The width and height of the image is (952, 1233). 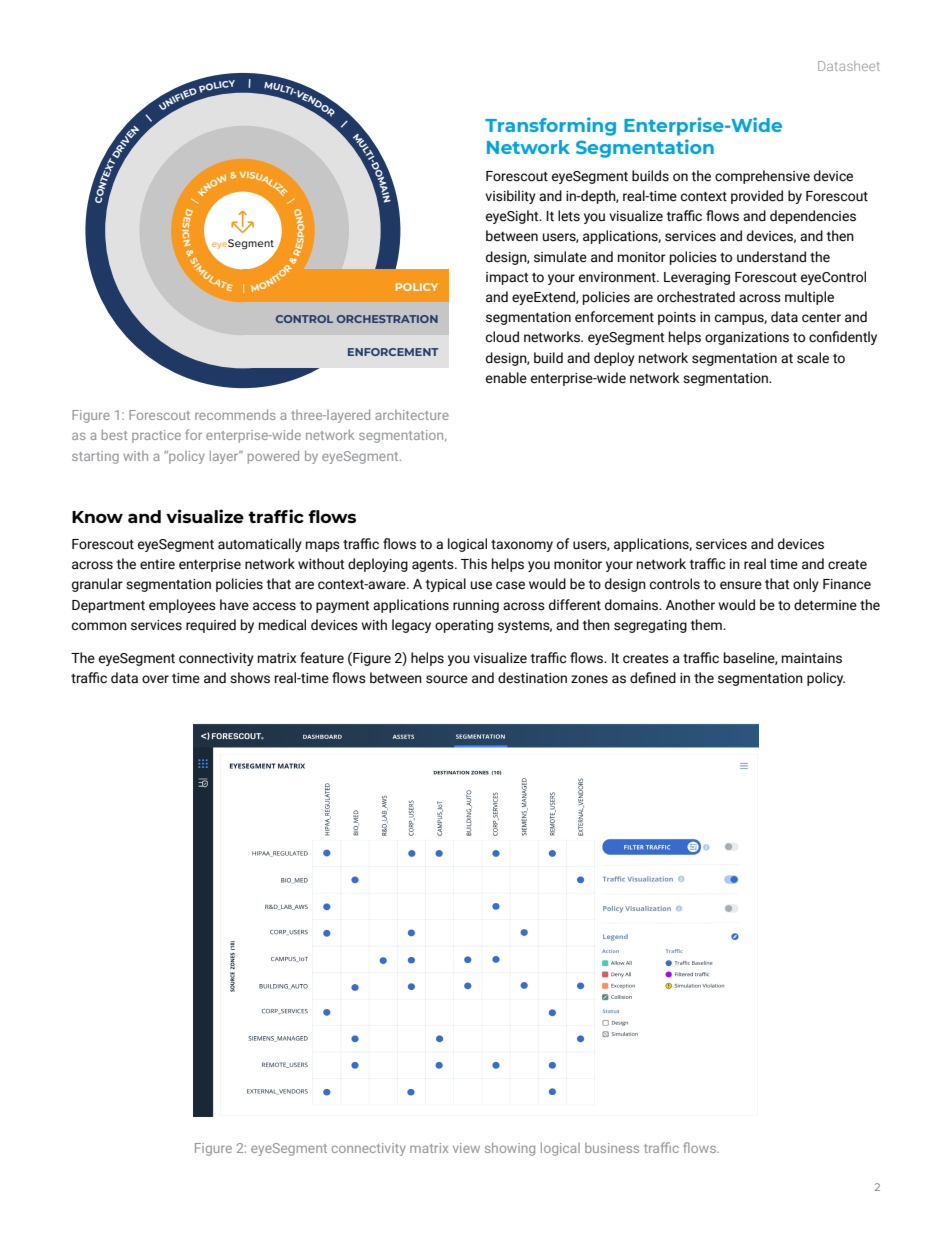 What do you see at coordinates (510, 197) in the image?
I see `visibility` at bounding box center [510, 197].
